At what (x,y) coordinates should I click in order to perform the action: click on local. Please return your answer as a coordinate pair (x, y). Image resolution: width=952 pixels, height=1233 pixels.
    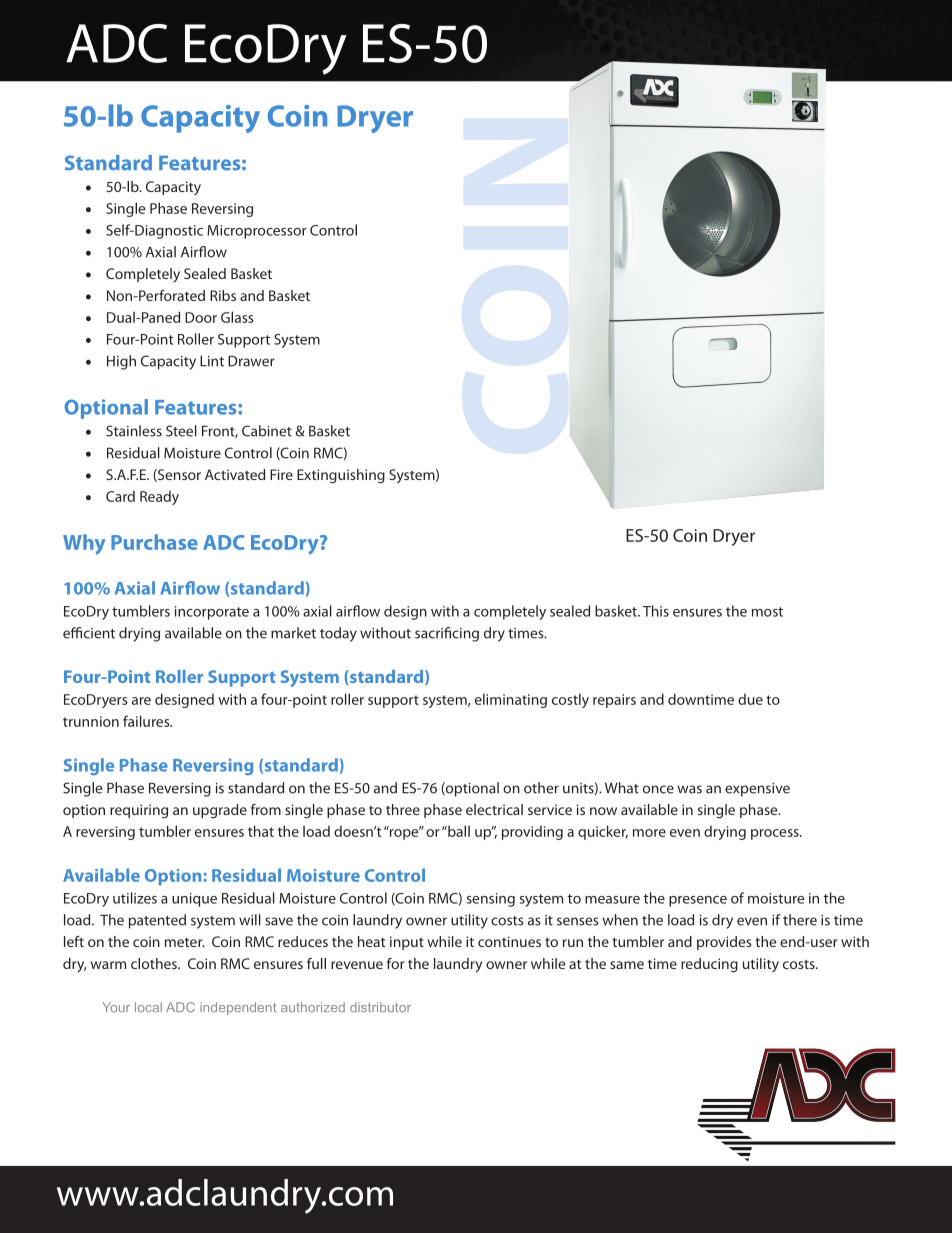
    Looking at the image, I should click on (148, 1007).
